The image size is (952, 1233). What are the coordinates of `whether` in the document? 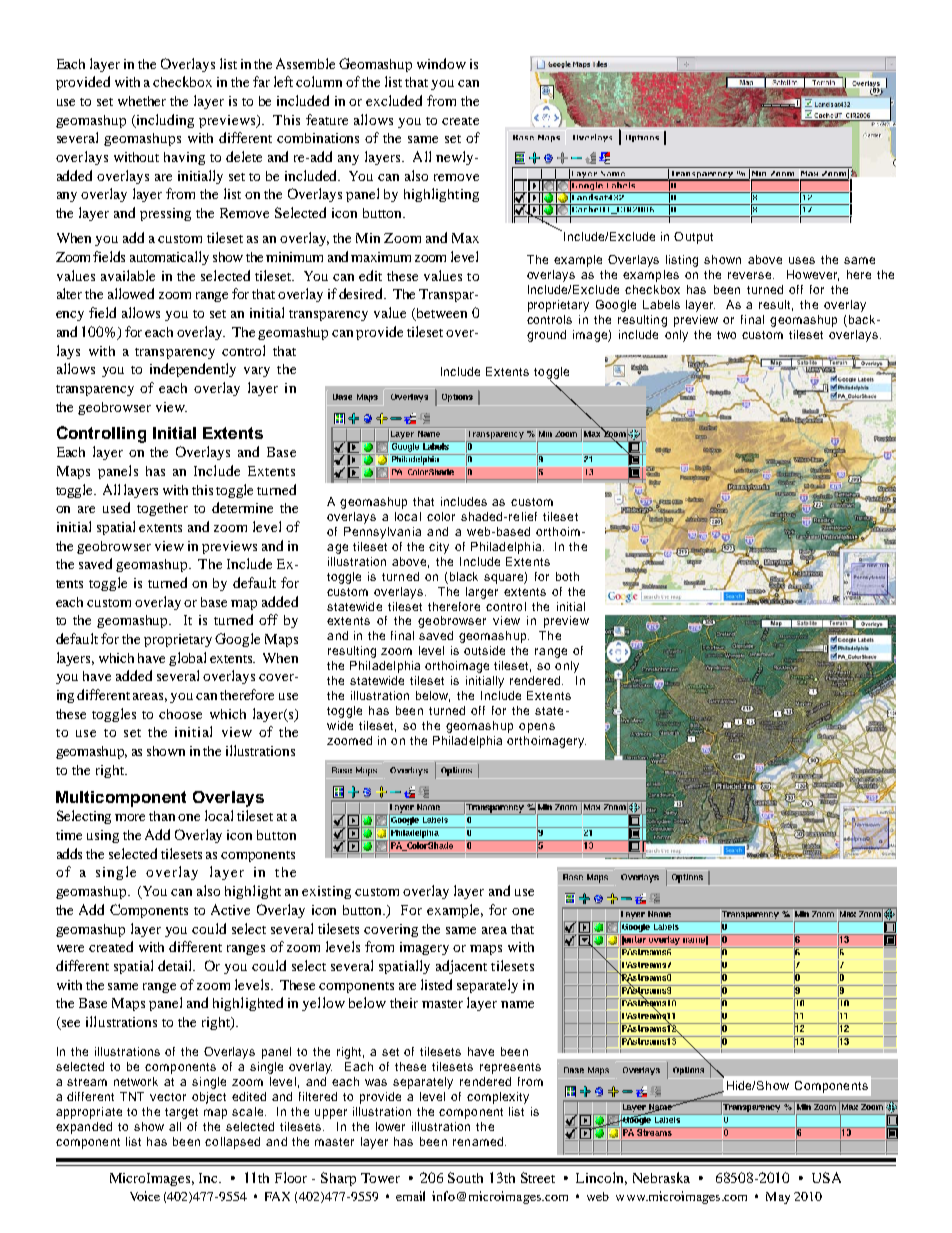 It's located at (142, 101).
